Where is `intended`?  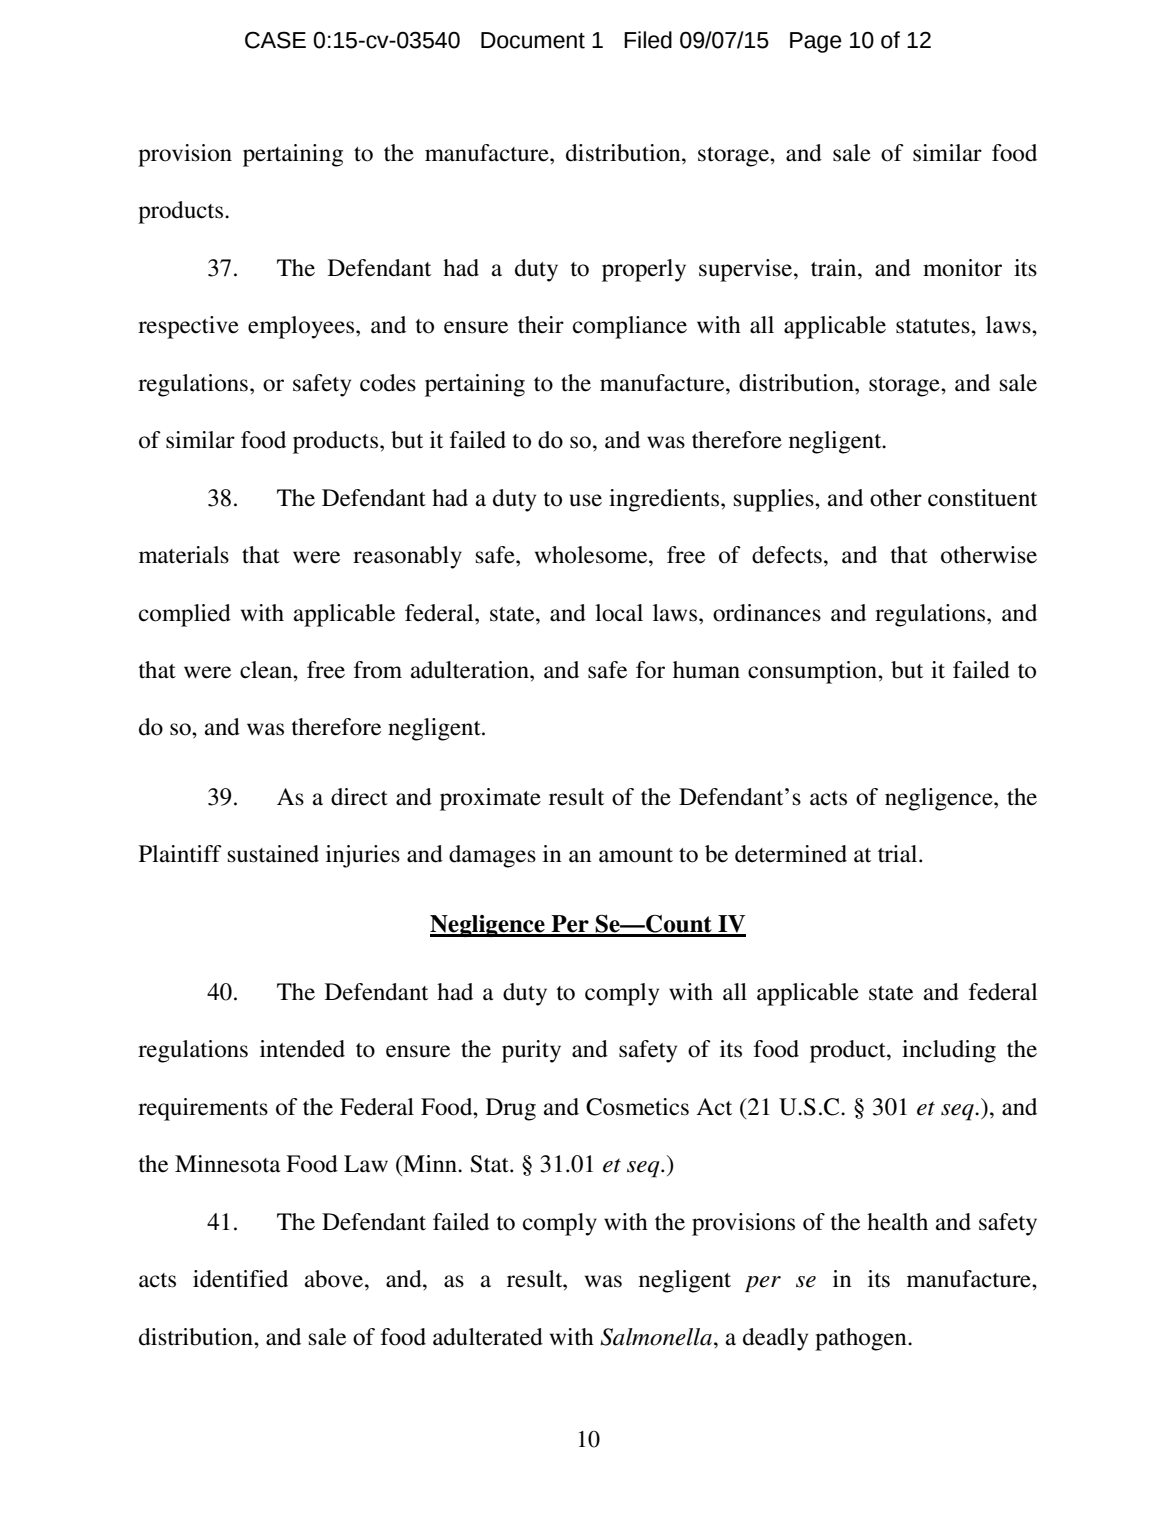 intended is located at coordinates (302, 1049).
